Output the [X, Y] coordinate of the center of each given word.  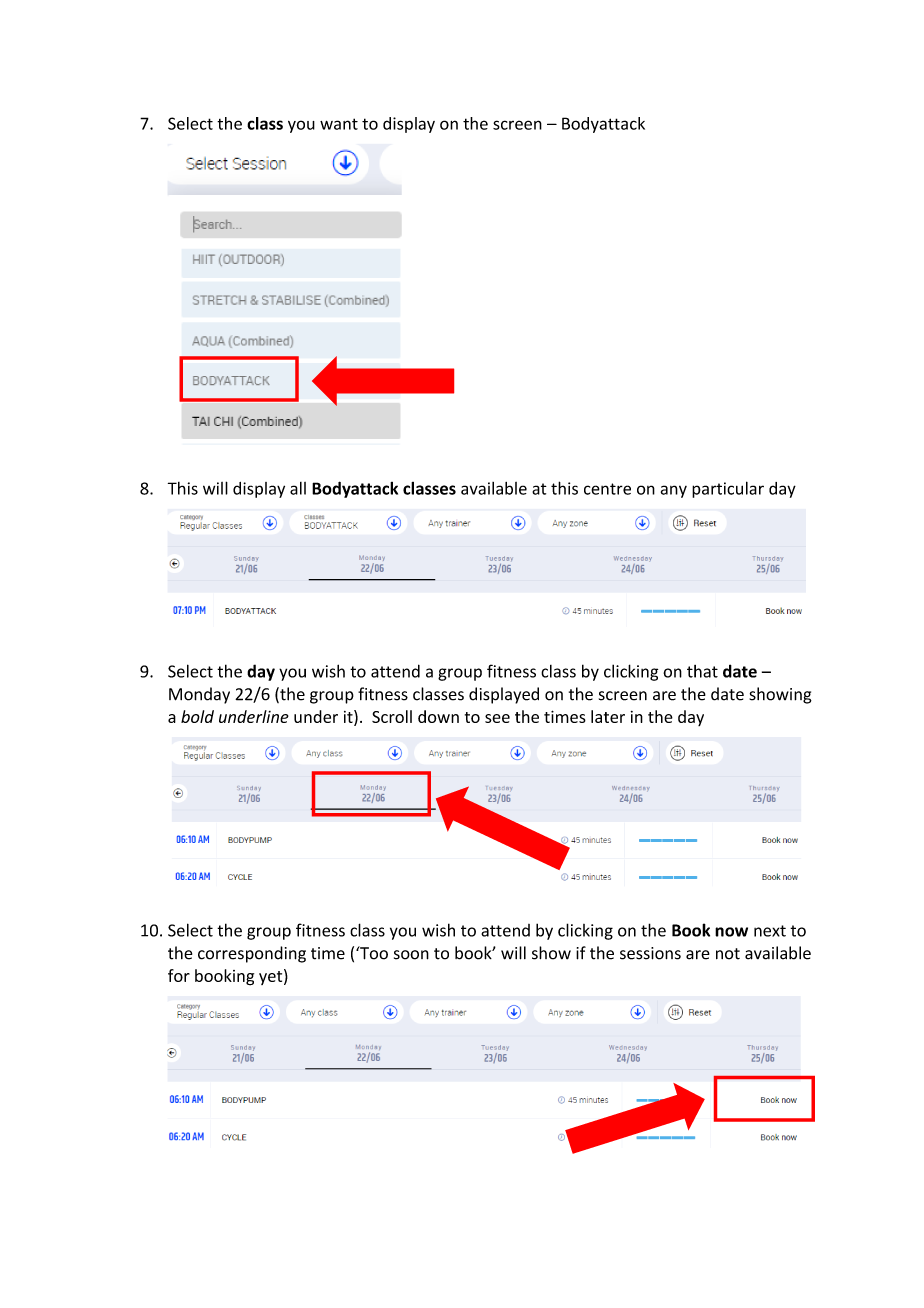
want [339, 124]
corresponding [252, 954]
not [728, 954]
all [298, 488]
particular [728, 489]
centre [607, 489]
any [674, 491]
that [702, 671]
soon [411, 955]
